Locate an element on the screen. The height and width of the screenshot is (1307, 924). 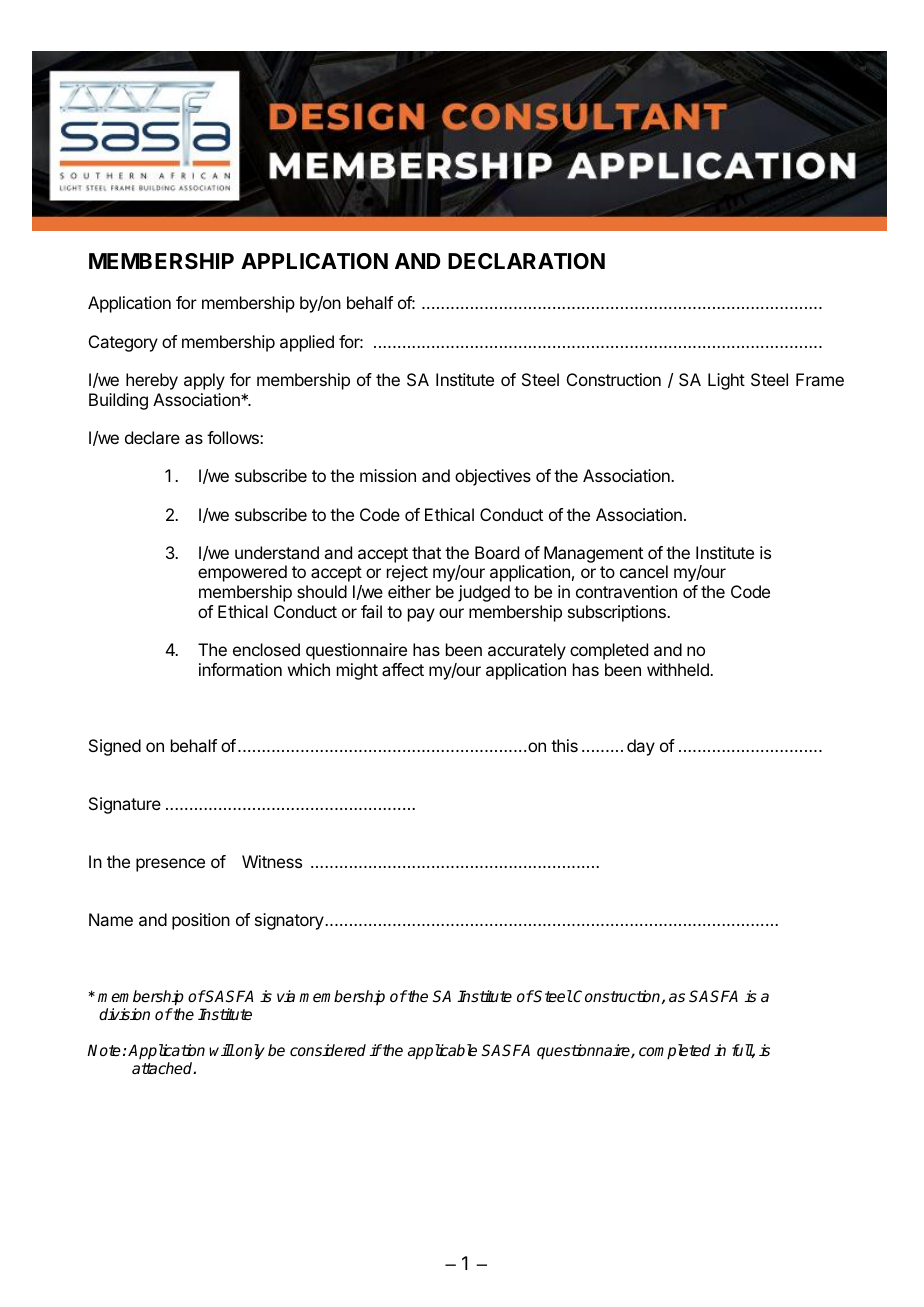
objectives is located at coordinates (493, 477).
